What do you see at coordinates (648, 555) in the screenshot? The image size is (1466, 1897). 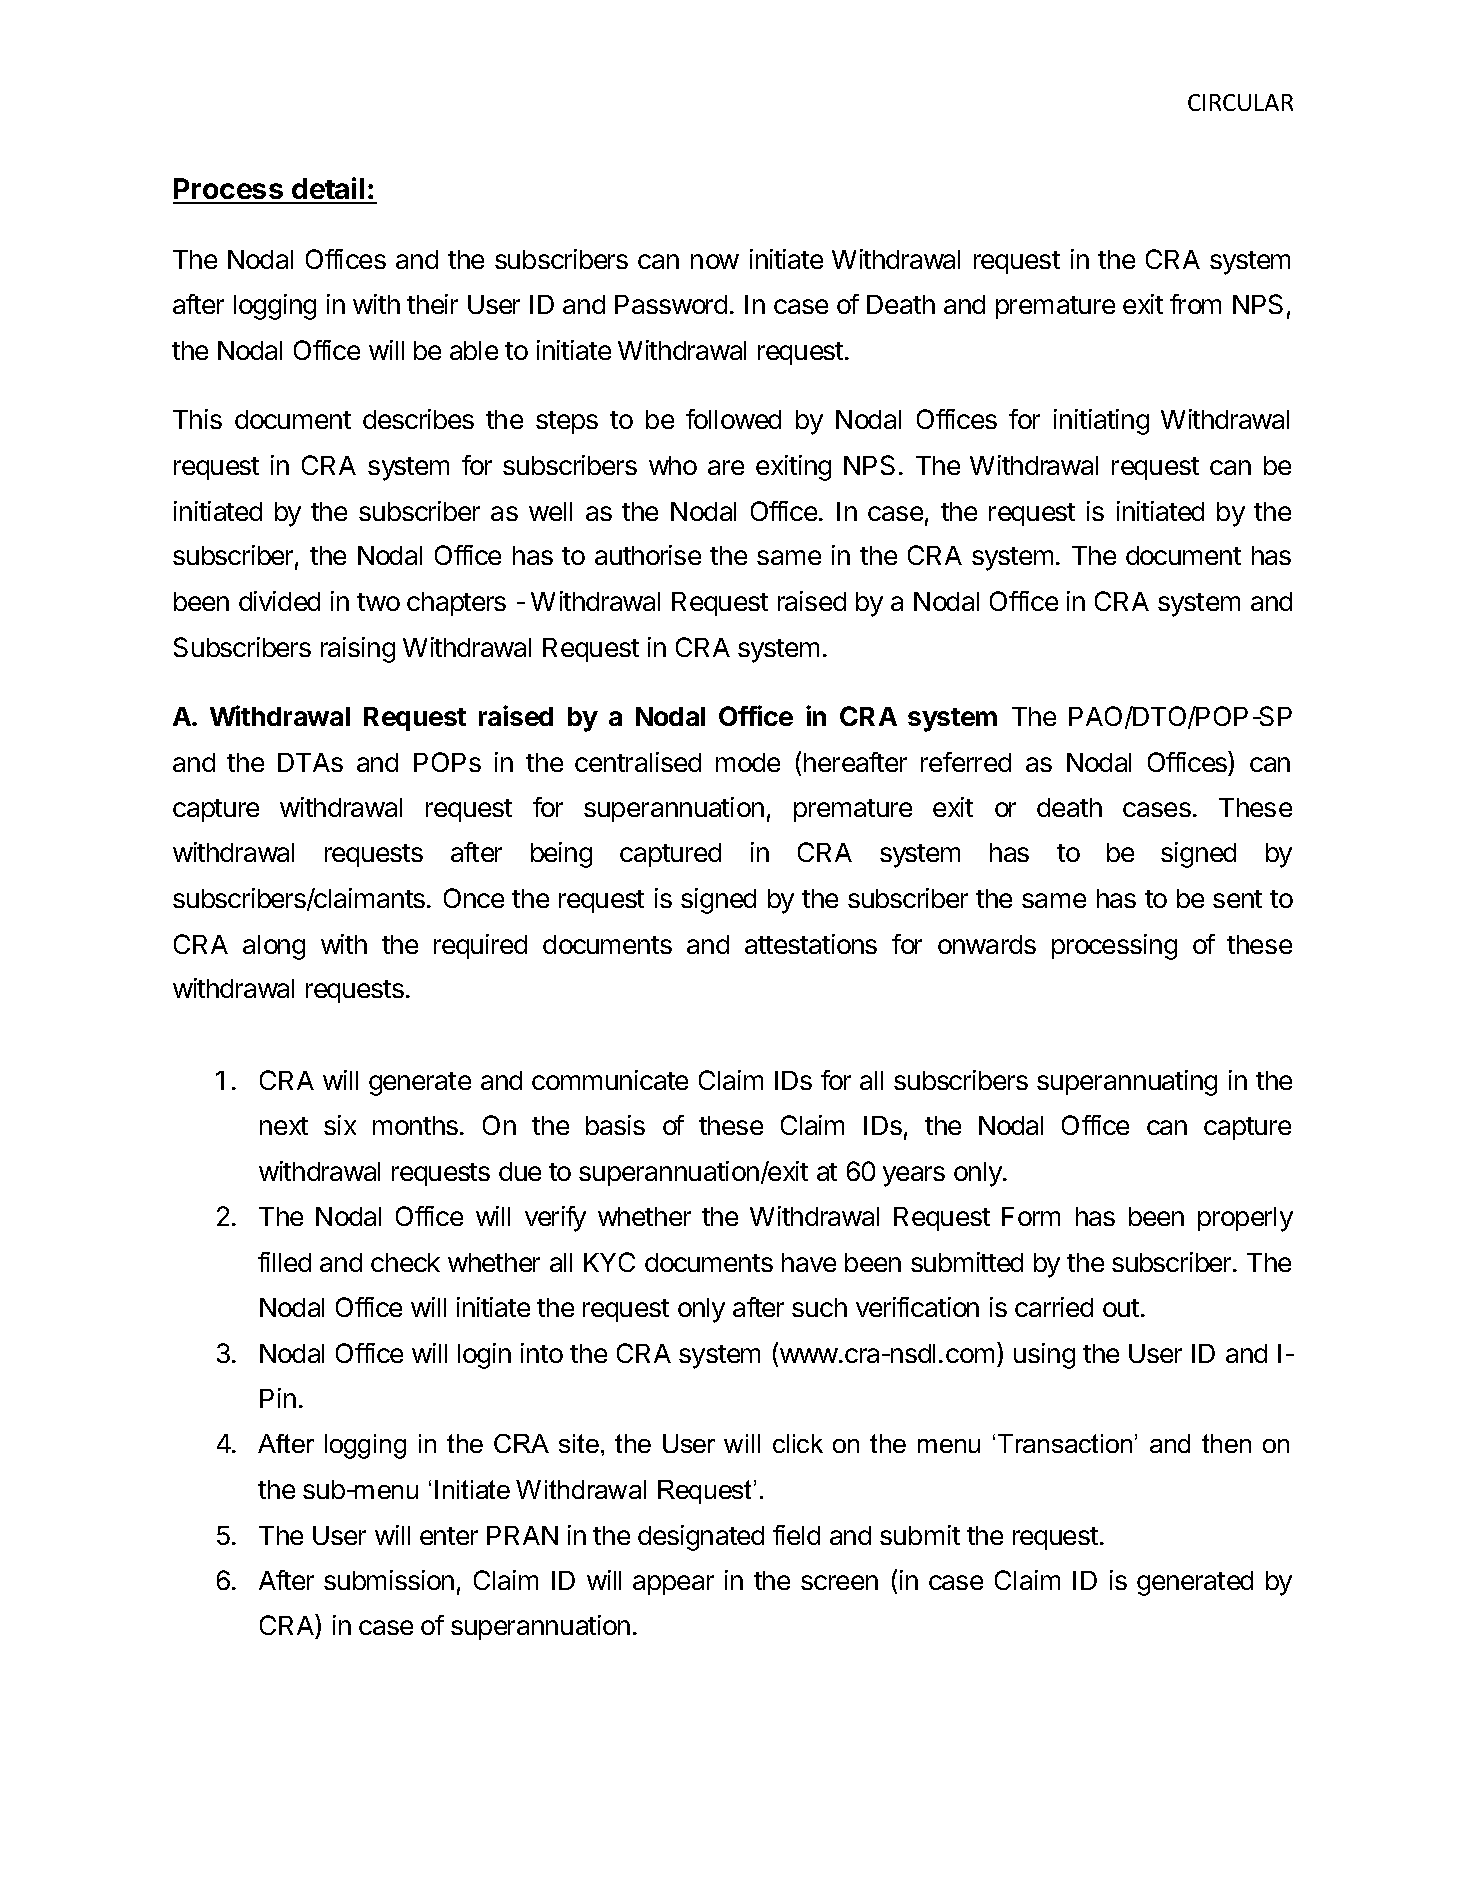 I see `authorise` at bounding box center [648, 555].
